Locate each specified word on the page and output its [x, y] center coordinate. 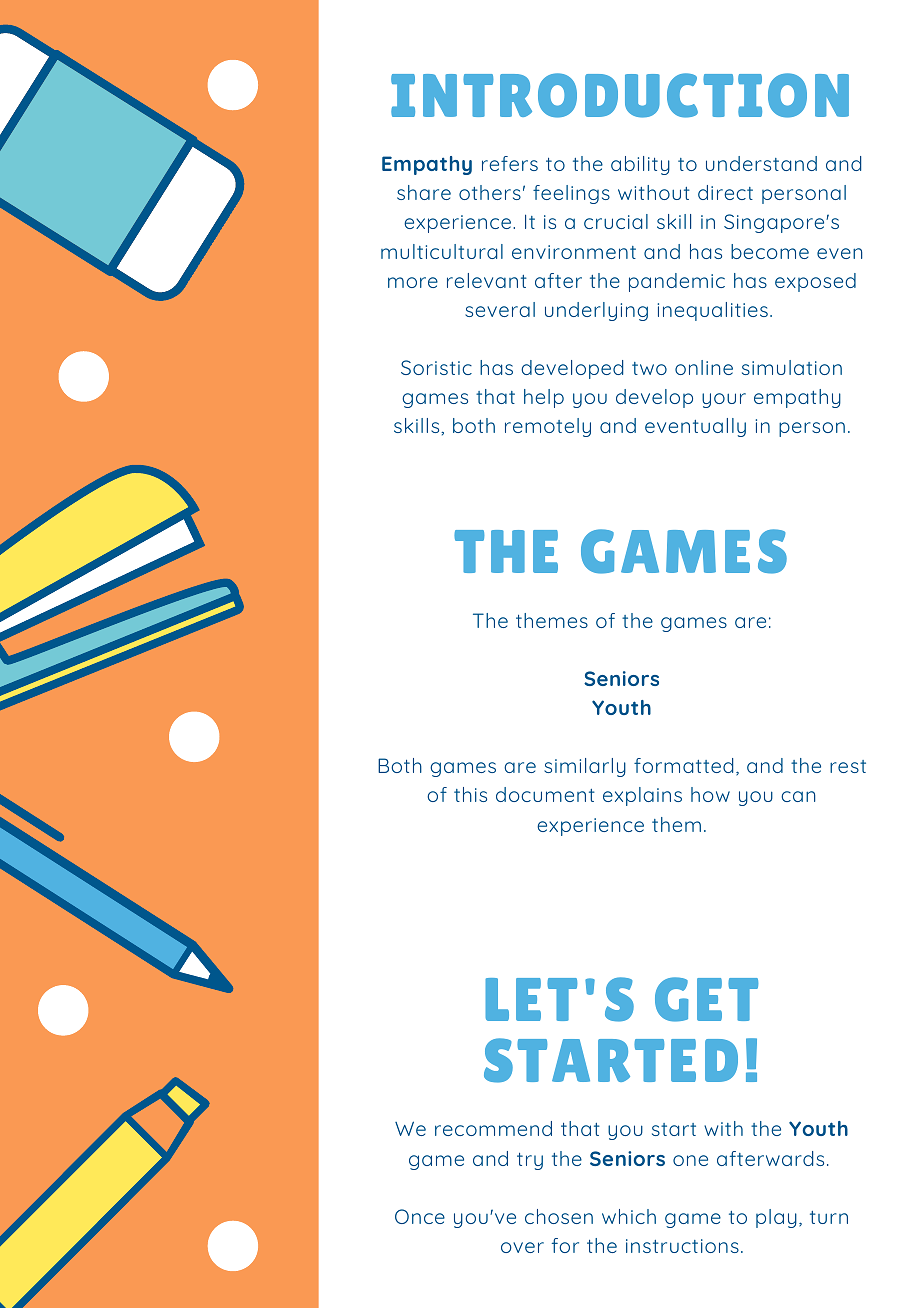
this [470, 794]
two [649, 368]
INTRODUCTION [620, 95]
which [629, 1216]
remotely [548, 427]
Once [420, 1216]
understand [761, 163]
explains [642, 796]
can [798, 796]
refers [510, 163]
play [776, 1218]
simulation [792, 367]
